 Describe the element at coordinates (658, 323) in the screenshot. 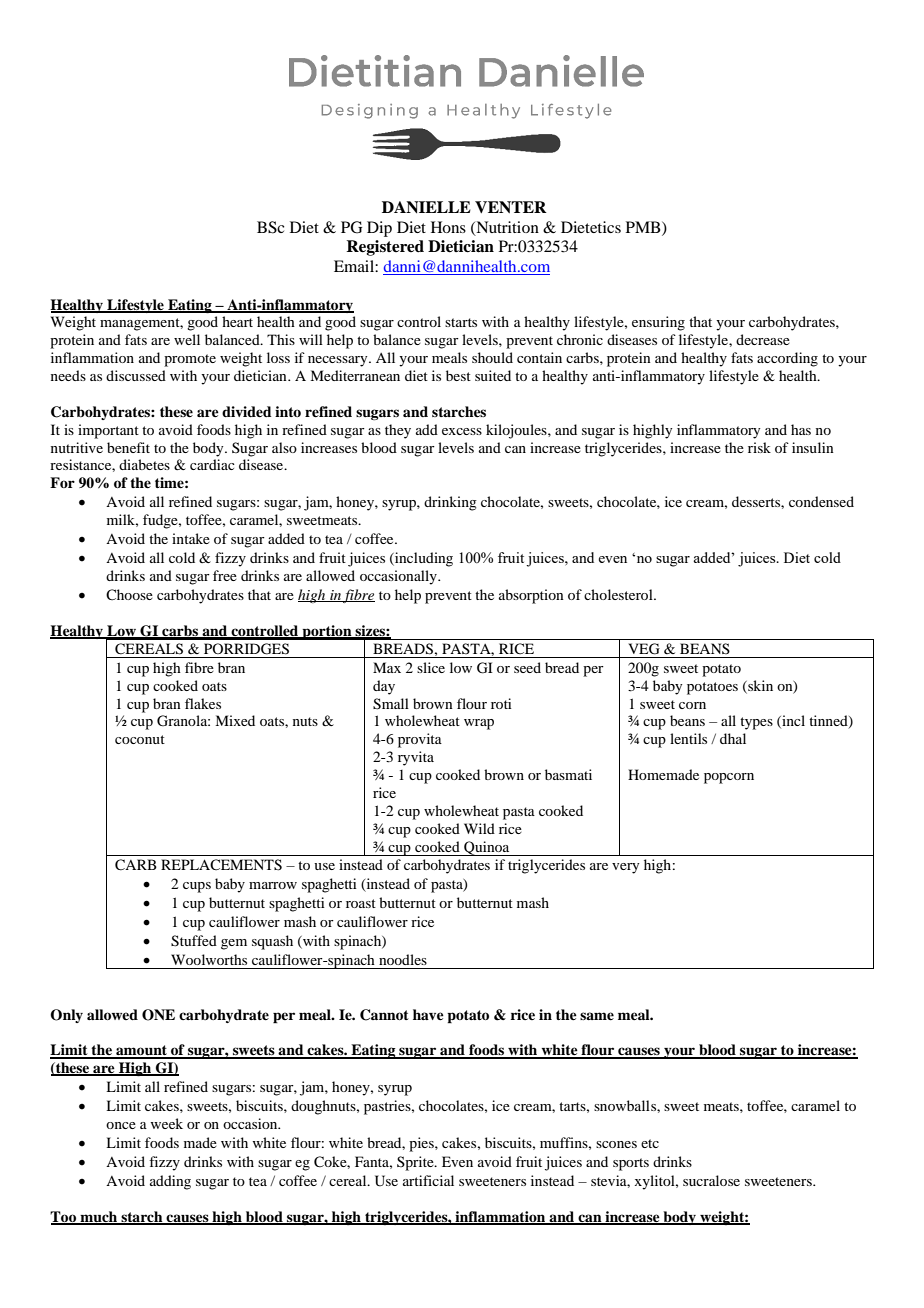

I see `ensuring` at that location.
